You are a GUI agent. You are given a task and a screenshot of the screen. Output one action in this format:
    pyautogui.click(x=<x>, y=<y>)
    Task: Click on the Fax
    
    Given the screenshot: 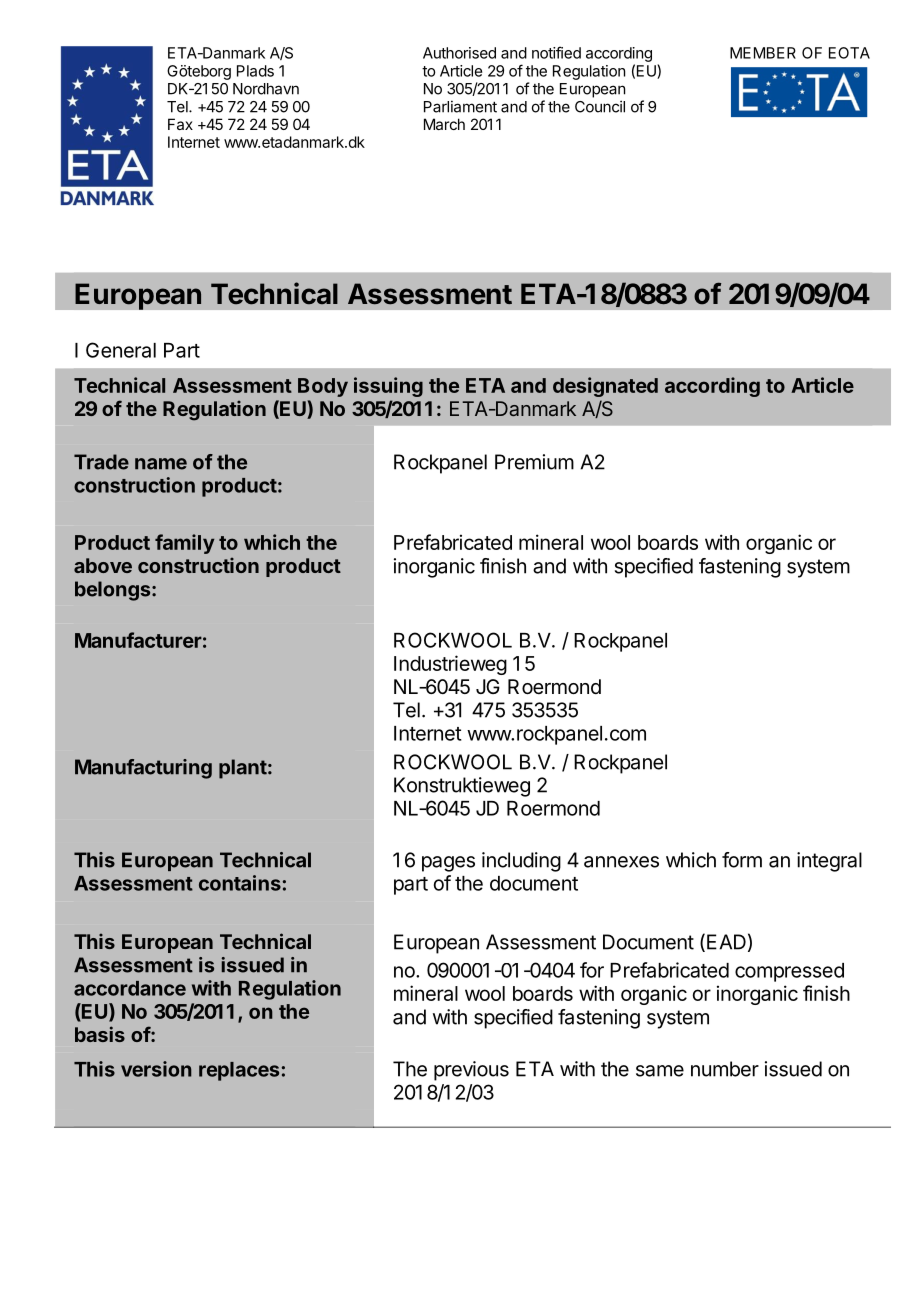 What is the action you would take?
    pyautogui.click(x=180, y=124)
